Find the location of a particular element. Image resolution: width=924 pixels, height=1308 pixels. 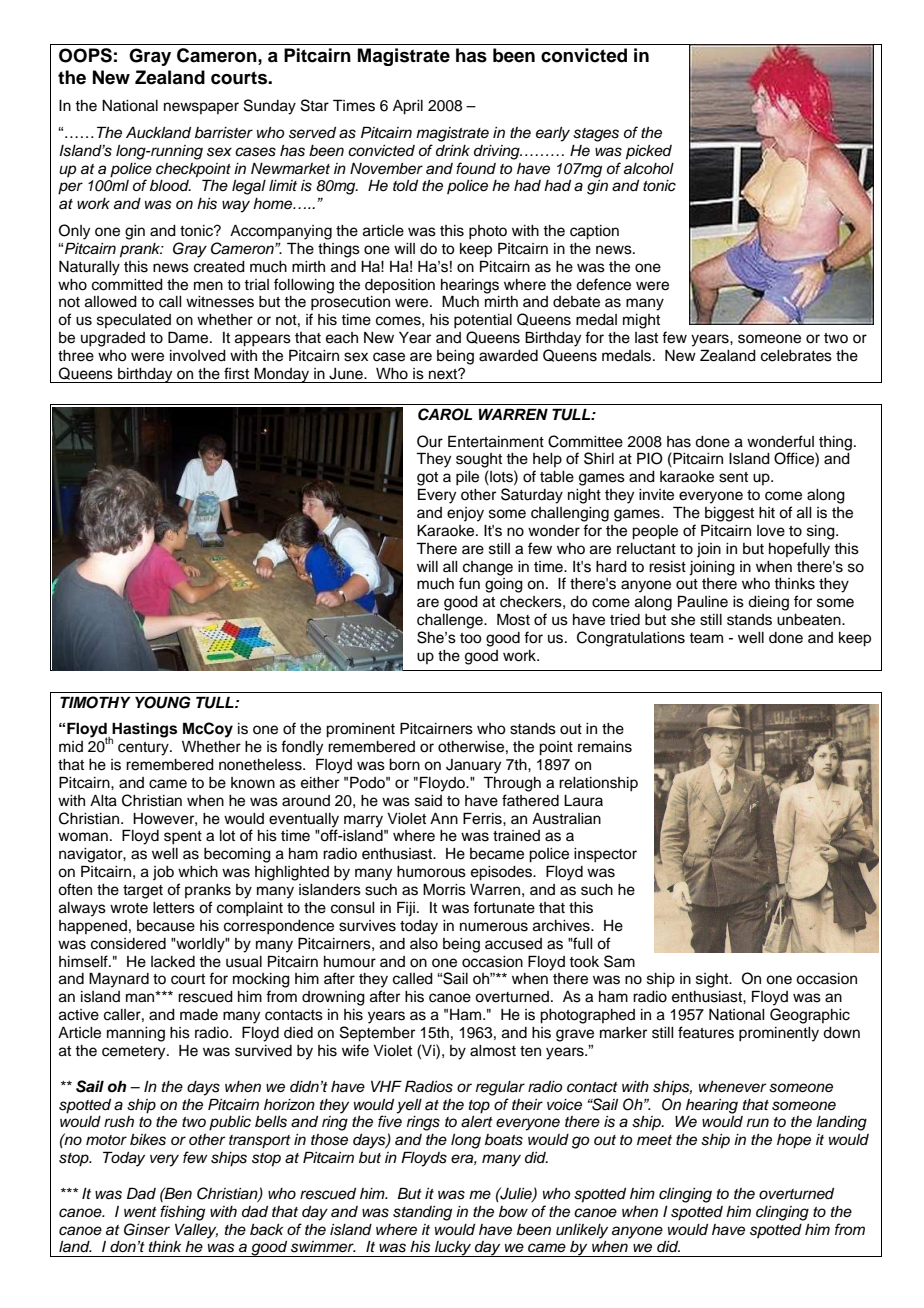

fishing is located at coordinates (182, 1213).
